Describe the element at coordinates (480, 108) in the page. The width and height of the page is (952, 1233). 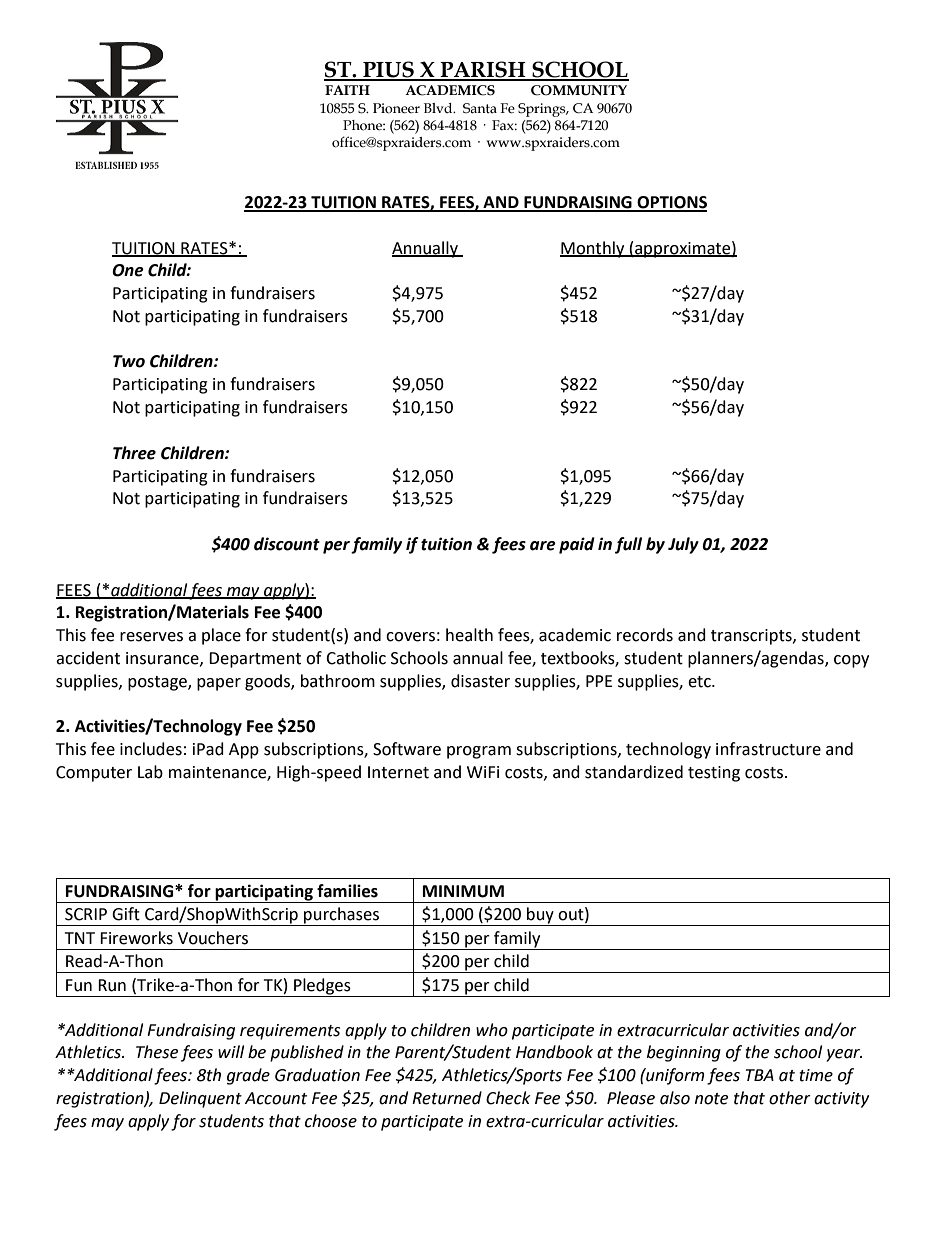
I see `Santa` at that location.
